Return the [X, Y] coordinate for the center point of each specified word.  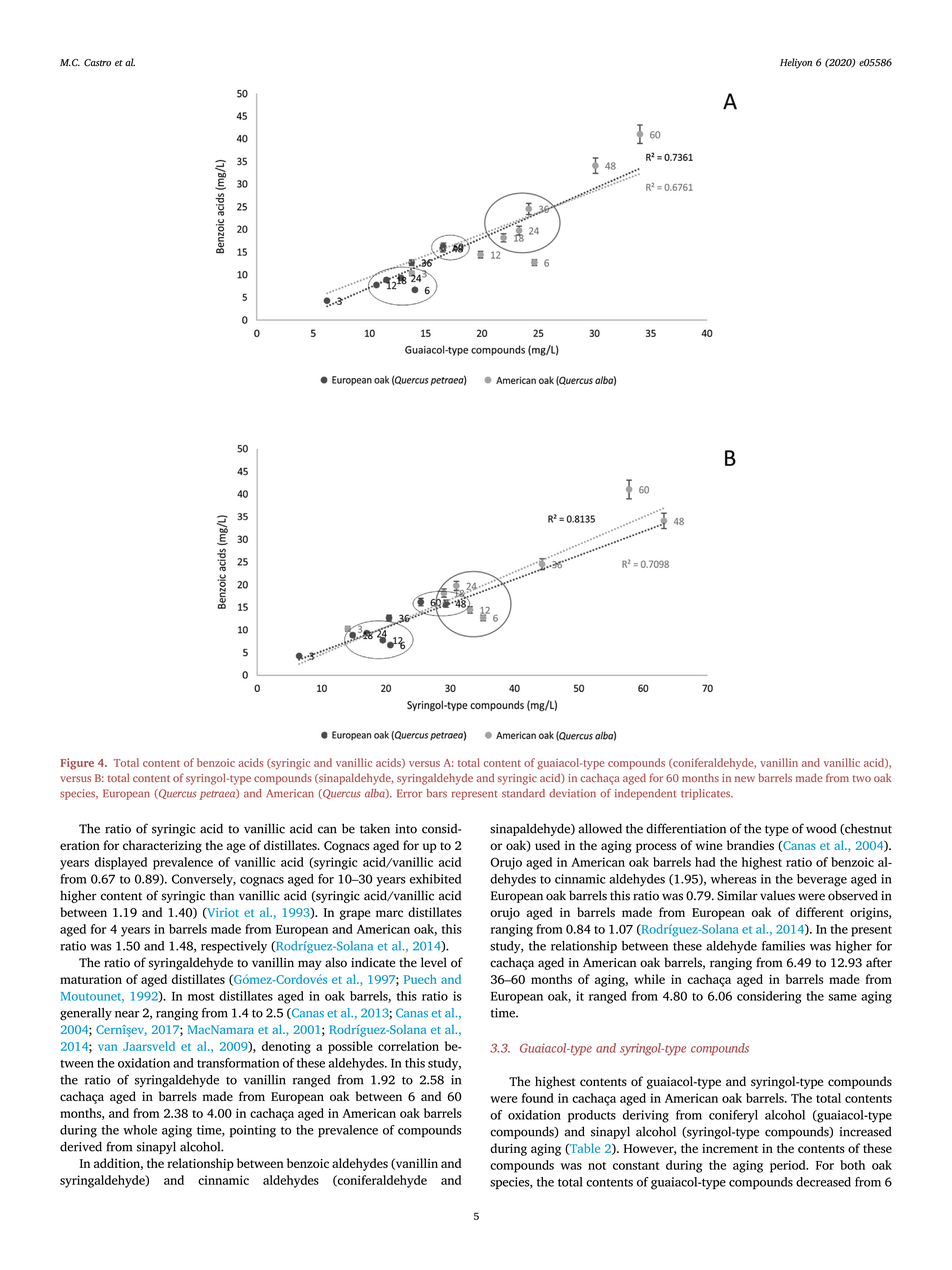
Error [409, 793]
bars [437, 793]
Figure [77, 764]
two [862, 778]
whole [140, 1130]
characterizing [162, 846]
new [745, 779]
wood [821, 828]
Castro [97, 63]
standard [523, 793]
